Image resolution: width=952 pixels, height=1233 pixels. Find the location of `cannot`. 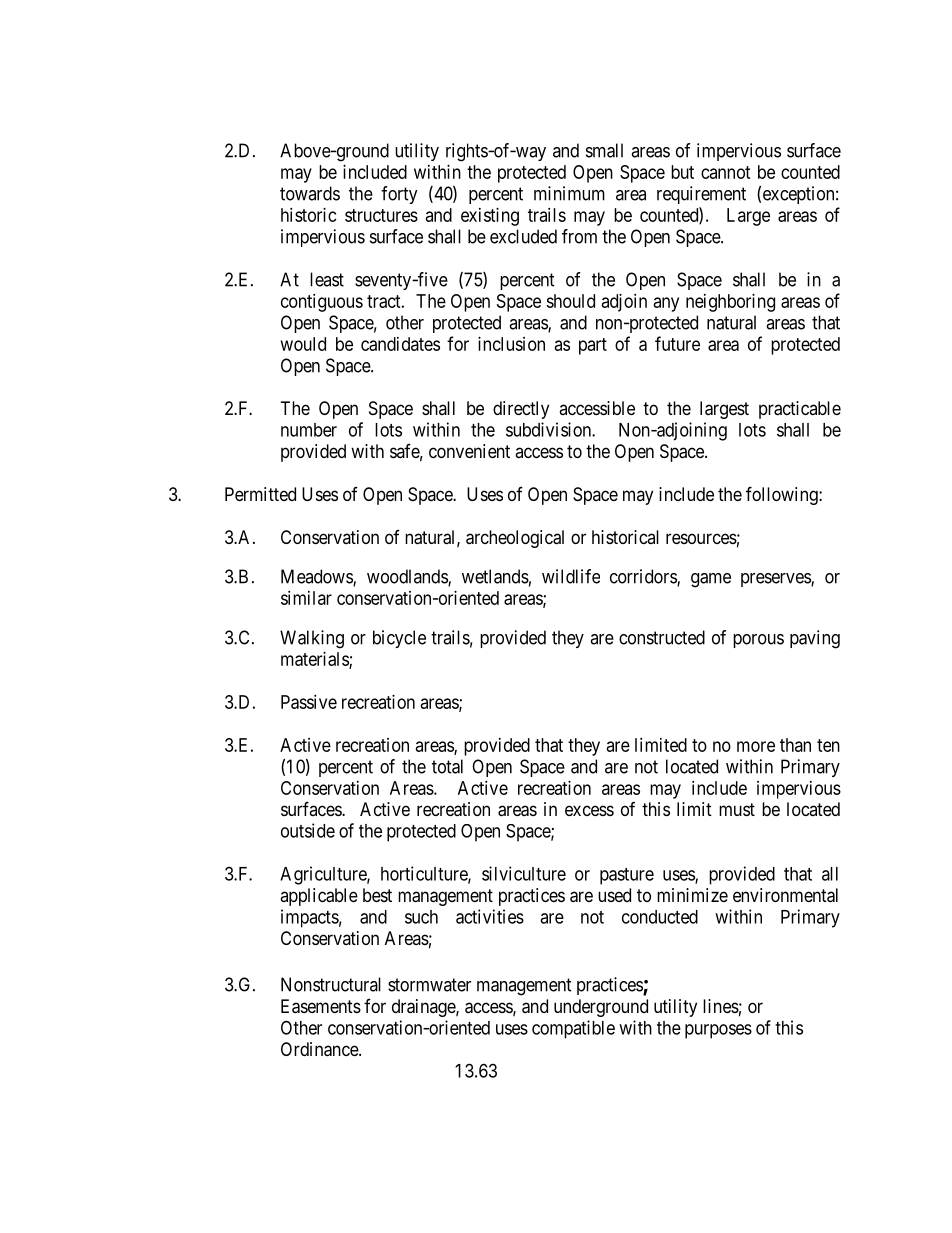

cannot is located at coordinates (726, 172).
